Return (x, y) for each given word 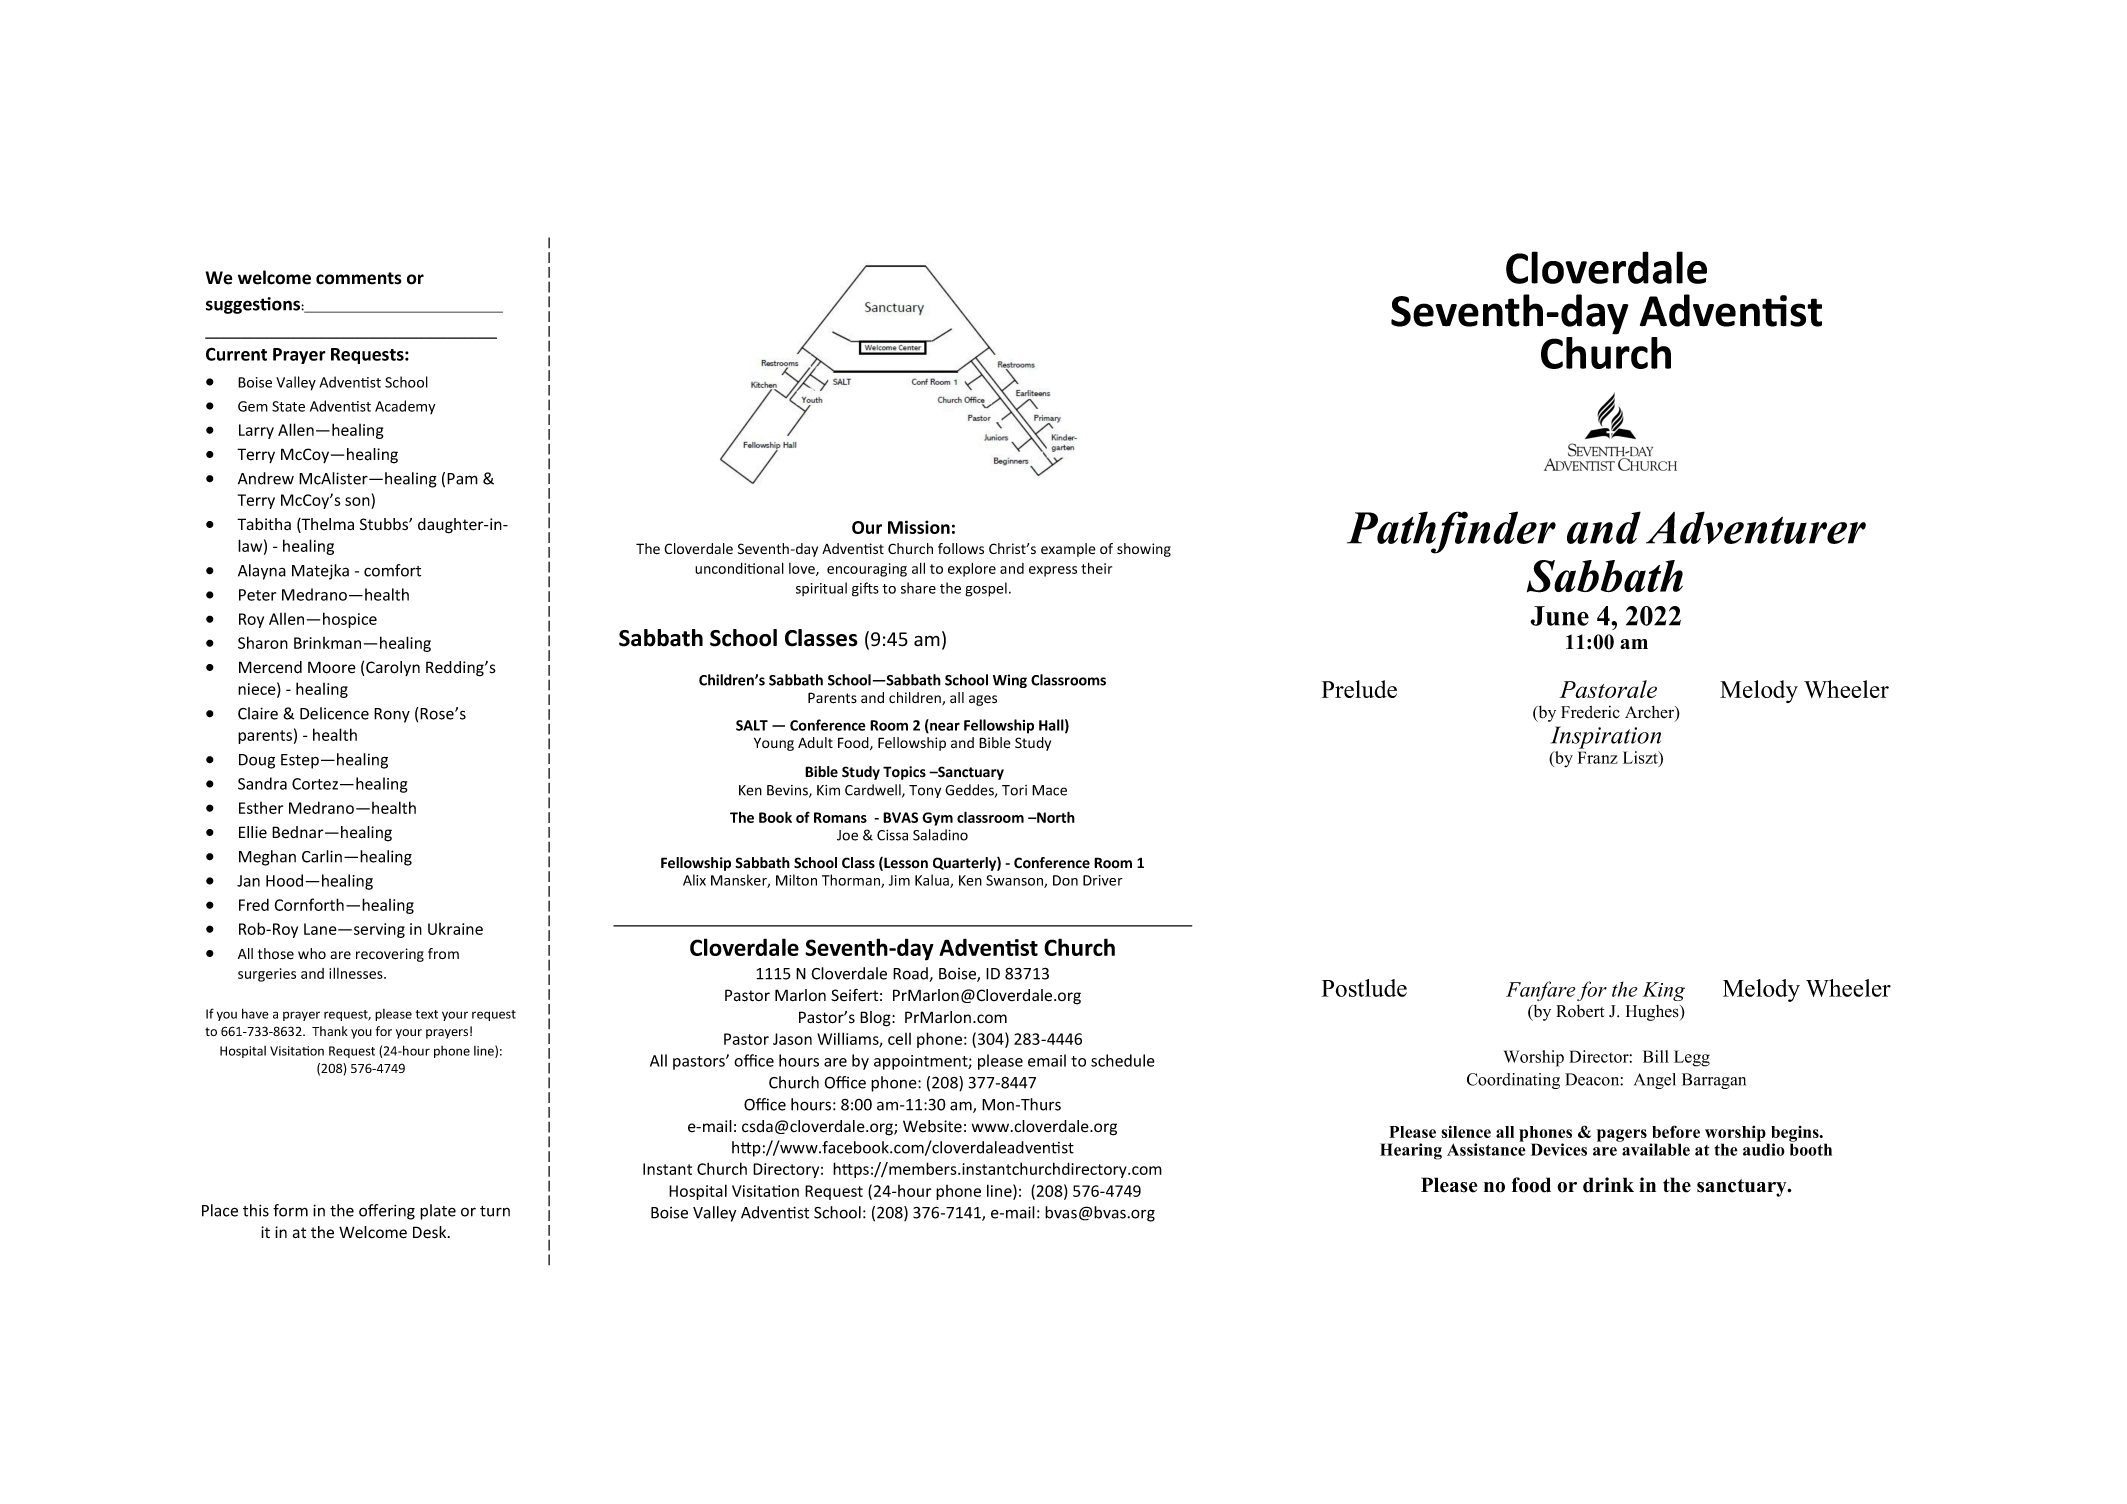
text (427, 1014)
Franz (1598, 757)
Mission (919, 527)
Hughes (1653, 1013)
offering (387, 1212)
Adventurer (1756, 527)
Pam (462, 479)
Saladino (940, 835)
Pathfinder (1451, 532)
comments (359, 278)
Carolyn (393, 668)
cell (899, 1039)
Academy (405, 407)
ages (983, 700)
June (1559, 616)
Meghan (267, 858)
